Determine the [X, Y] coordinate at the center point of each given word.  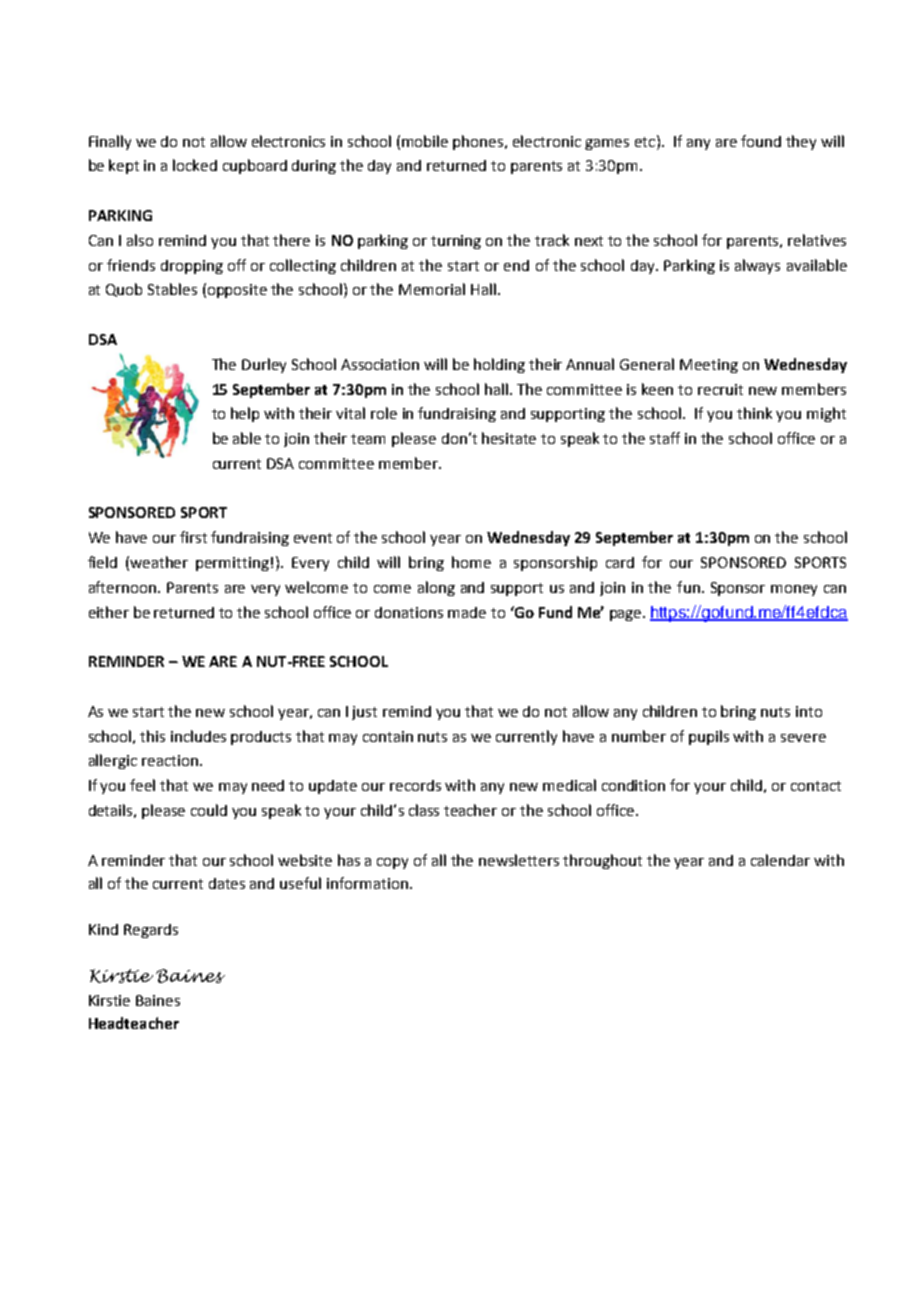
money [794, 590]
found [761, 141]
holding [499, 365]
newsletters [519, 860]
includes [198, 736]
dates [227, 883]
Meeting [709, 366]
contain [388, 736]
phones [479, 142]
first [193, 537]
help [245, 414]
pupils [709, 737]
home [471, 562]
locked [195, 165]
